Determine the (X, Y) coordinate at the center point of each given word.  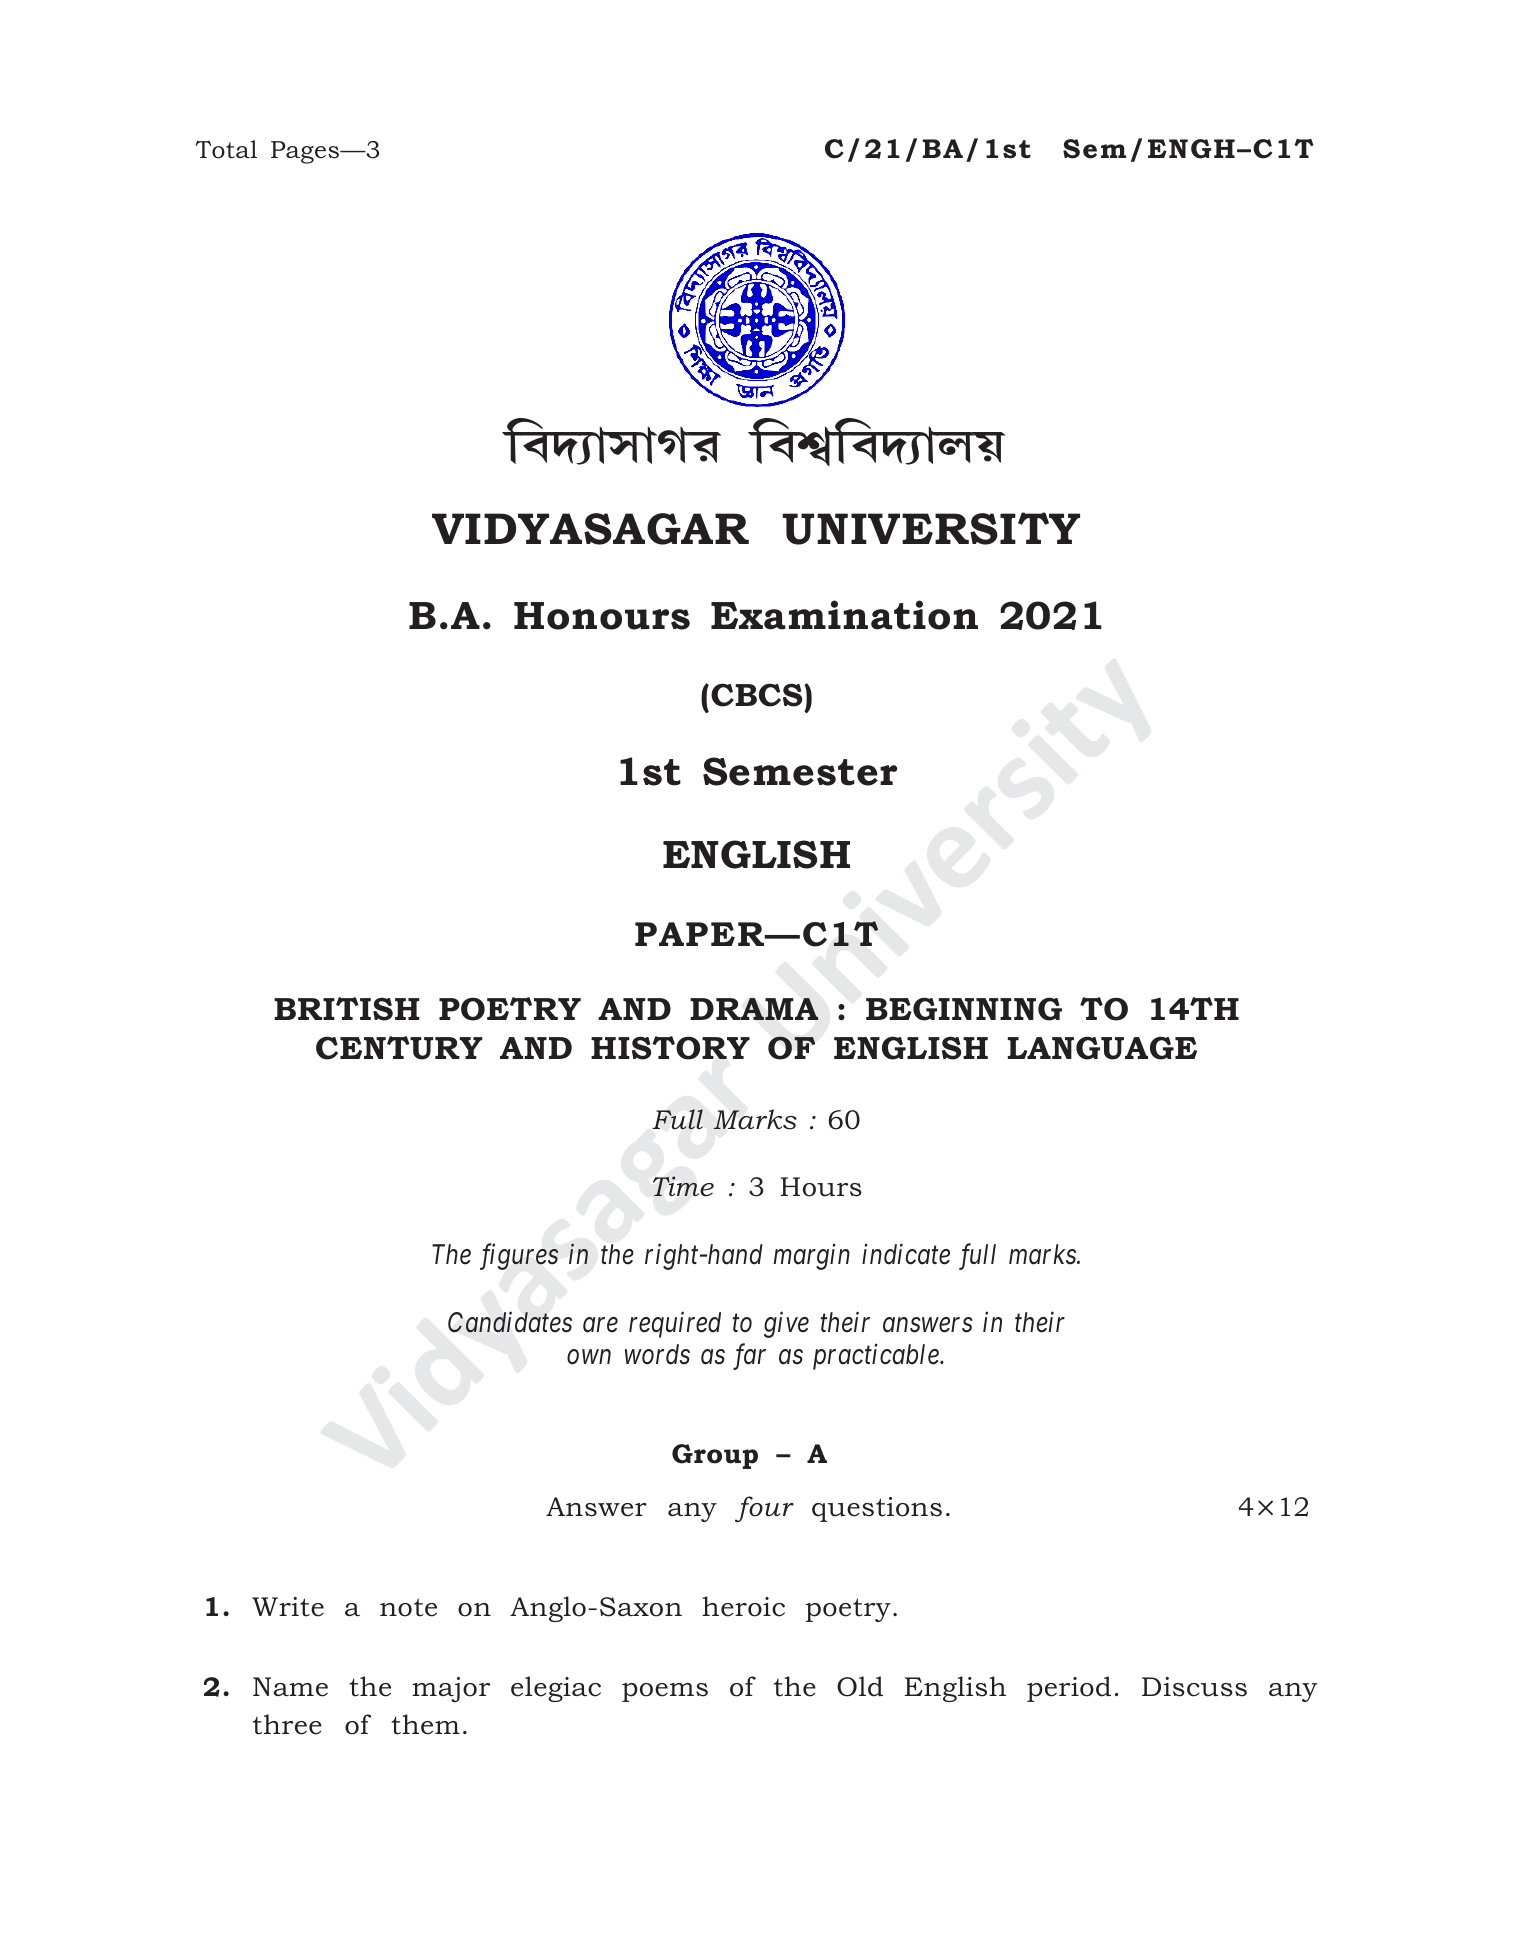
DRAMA (754, 1009)
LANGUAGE (1102, 1048)
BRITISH (346, 1009)
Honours (602, 616)
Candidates (510, 1322)
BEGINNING (964, 1009)
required (675, 1324)
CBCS (758, 695)
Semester (800, 771)
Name (290, 1687)
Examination (844, 615)
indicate (906, 1254)
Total (226, 149)
